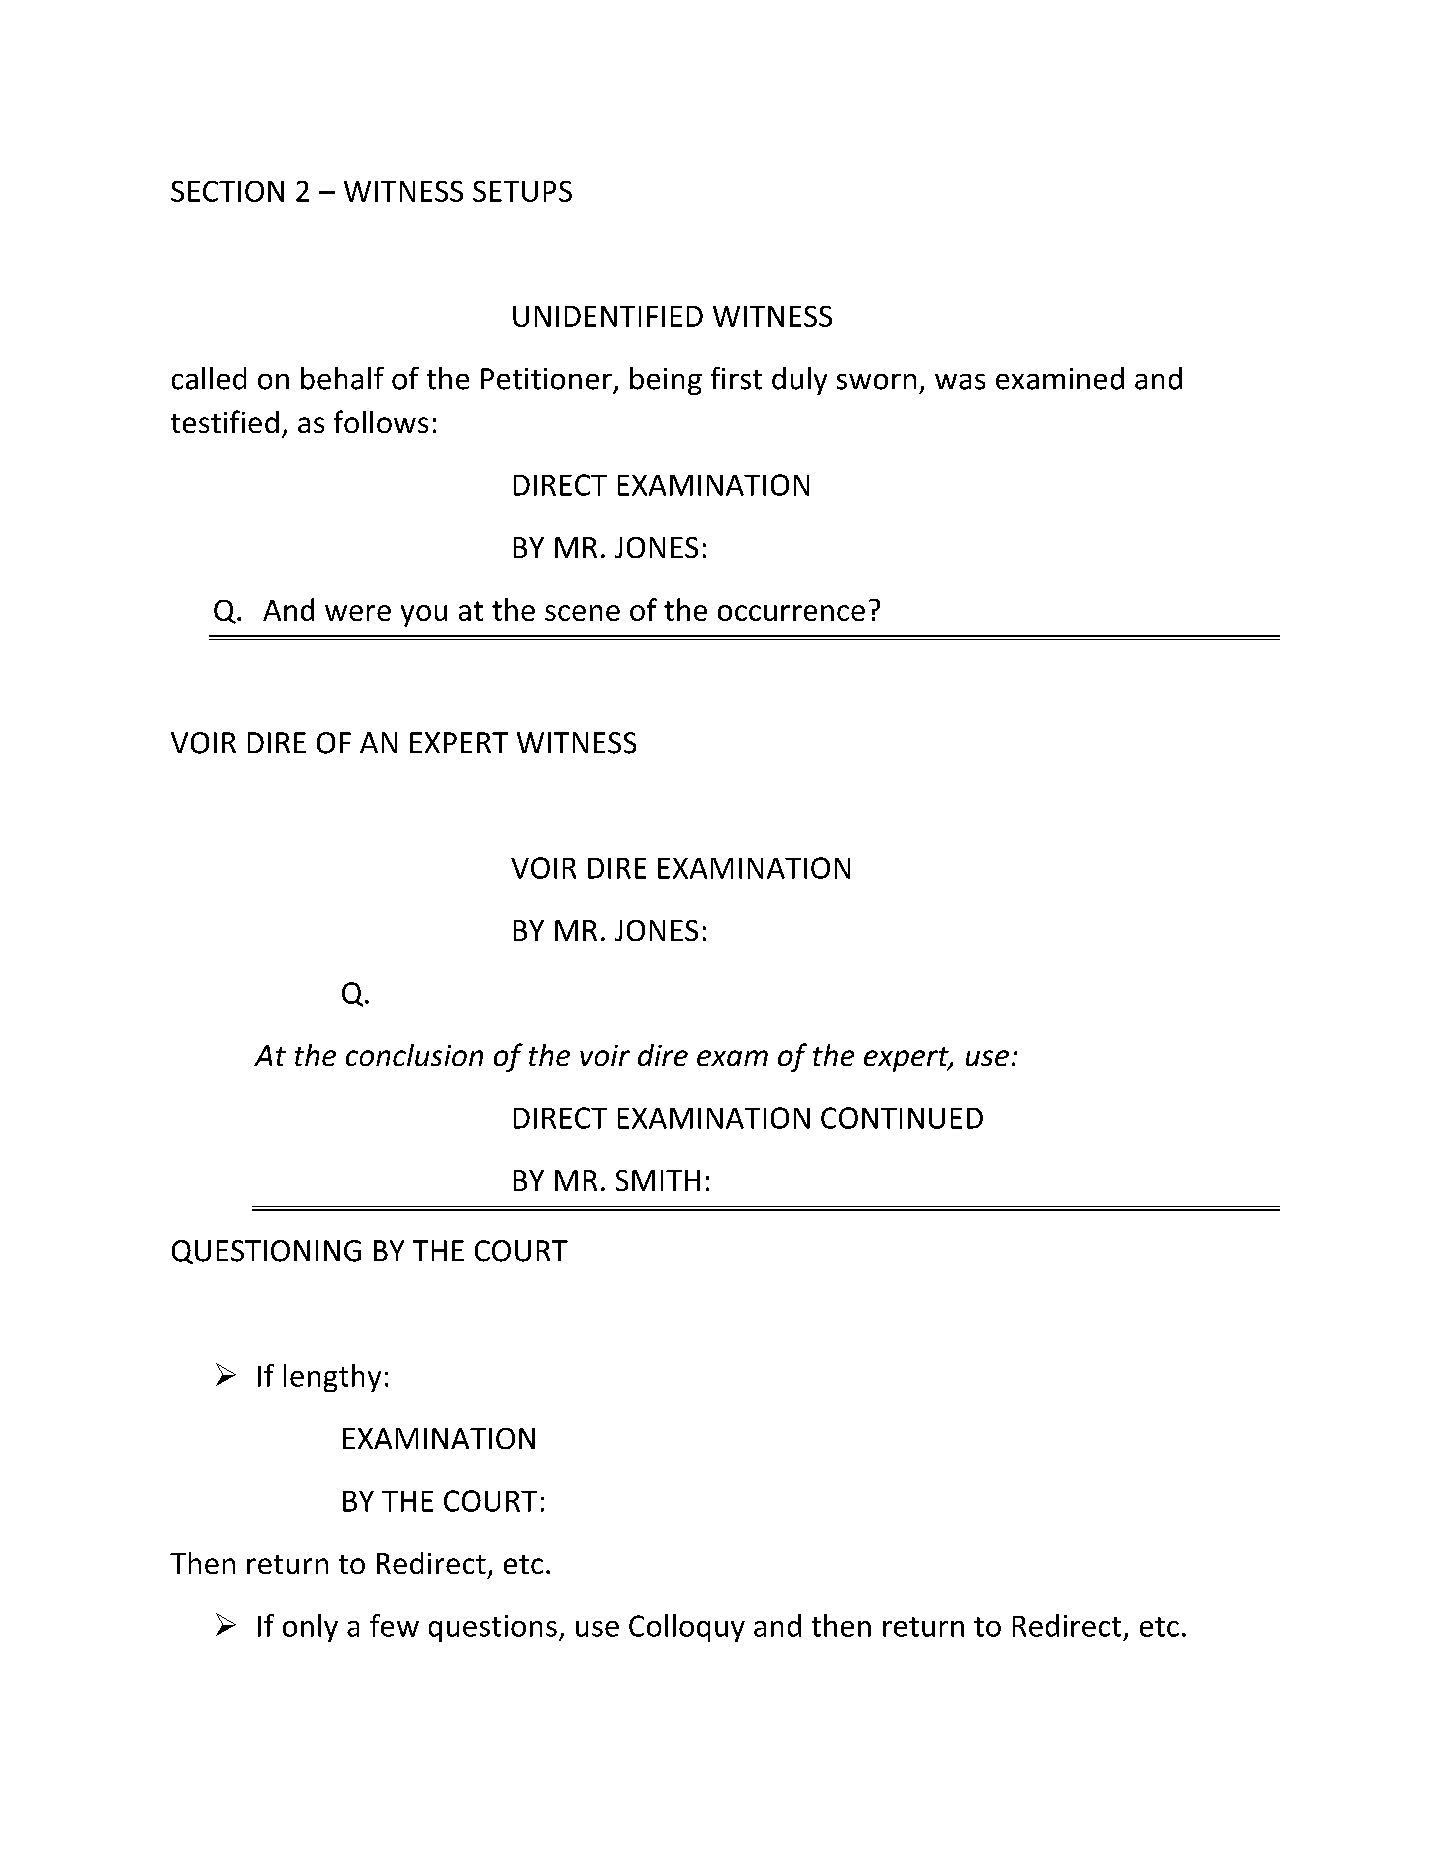 The image size is (1447, 1873). I want to click on questions, so click(493, 1628).
